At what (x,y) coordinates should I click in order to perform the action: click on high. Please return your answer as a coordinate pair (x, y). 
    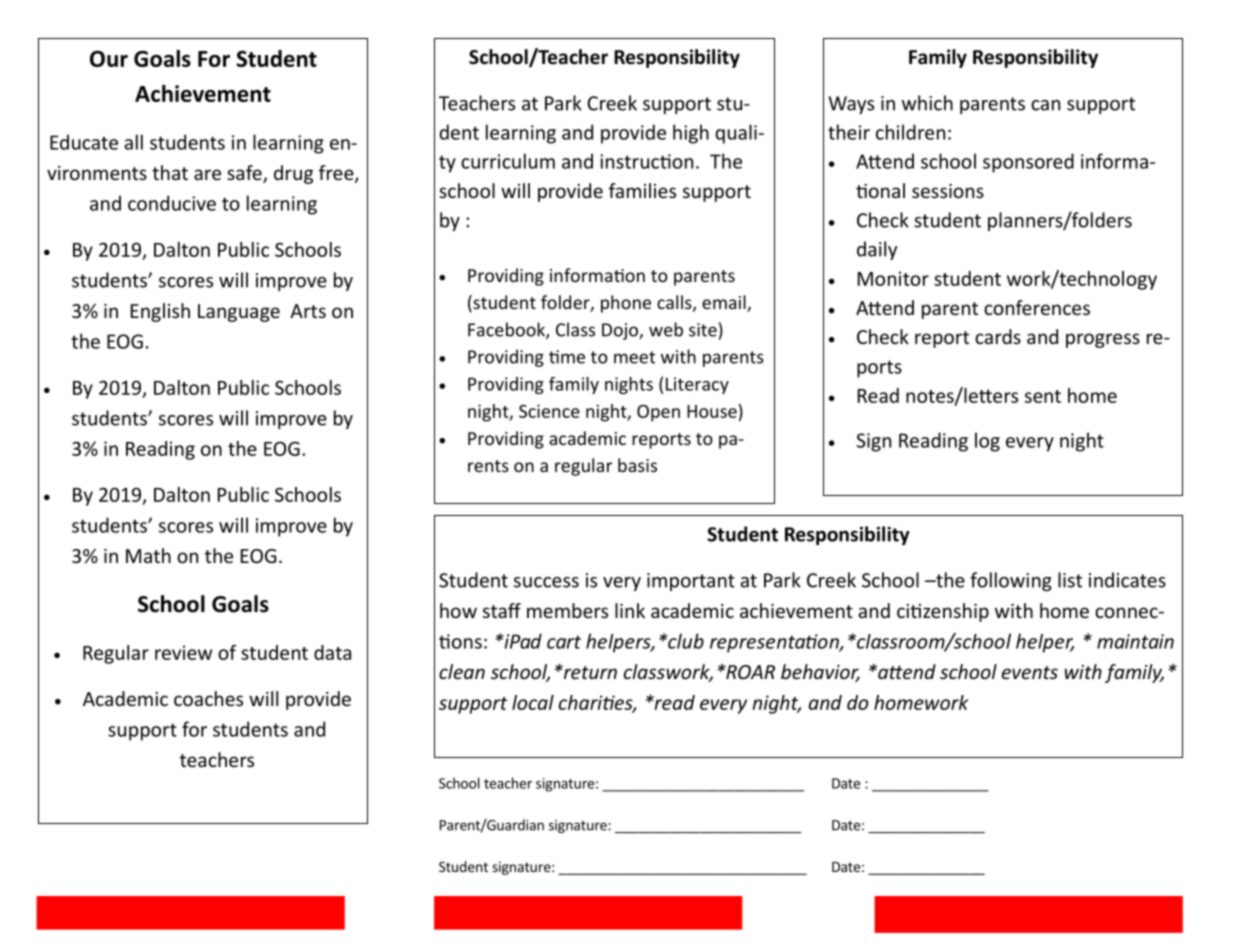
    Looking at the image, I should click on (691, 134).
